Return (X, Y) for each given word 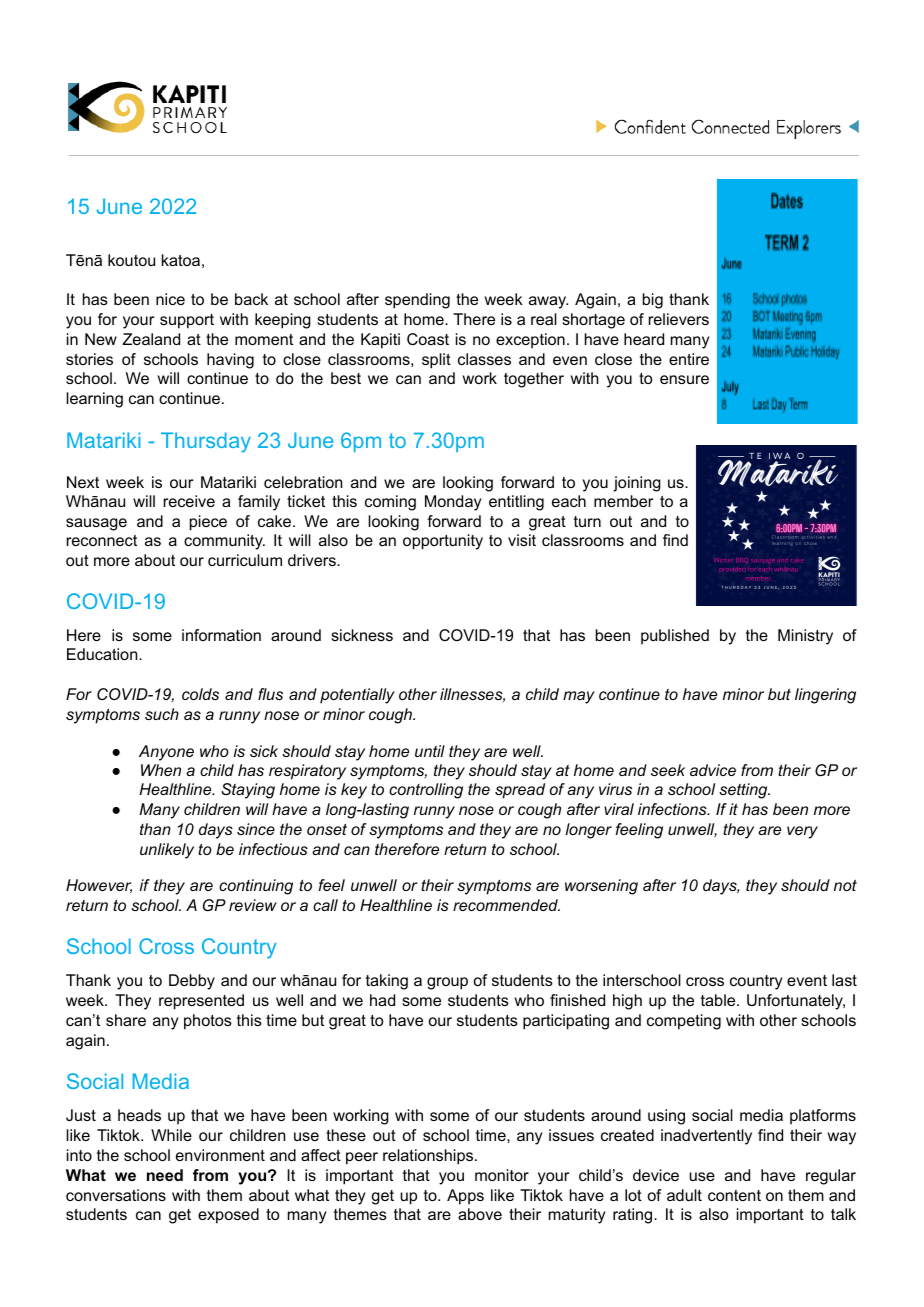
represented (201, 1002)
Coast (428, 339)
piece (208, 523)
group (447, 983)
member (623, 501)
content (734, 1195)
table (719, 1000)
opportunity (443, 542)
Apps (465, 1197)
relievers (679, 319)
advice (713, 770)
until (430, 751)
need (165, 1175)
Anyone (166, 753)
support (187, 321)
